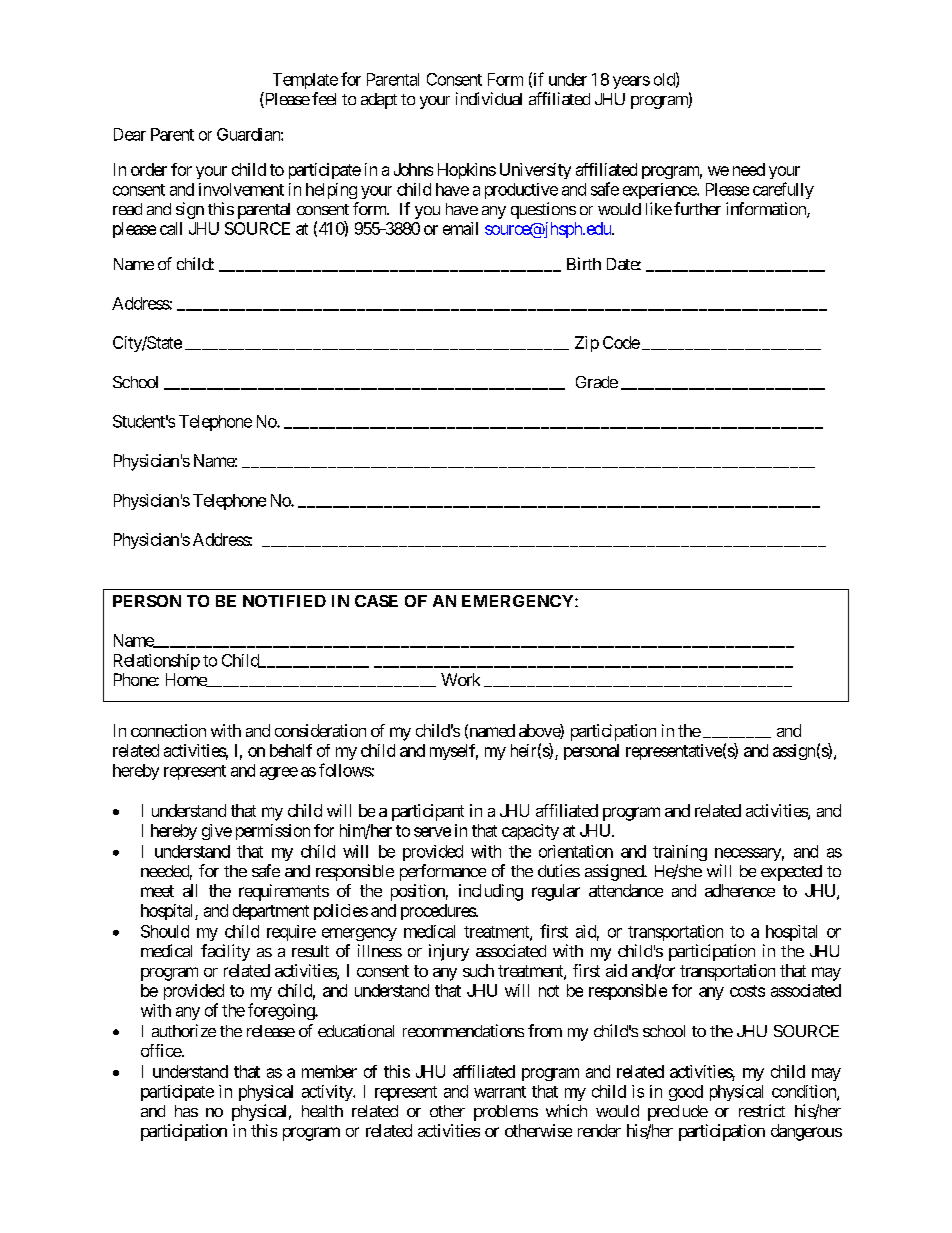 The width and height of the screenshot is (952, 1233). What do you see at coordinates (783, 190) in the screenshot?
I see `carefully` at bounding box center [783, 190].
